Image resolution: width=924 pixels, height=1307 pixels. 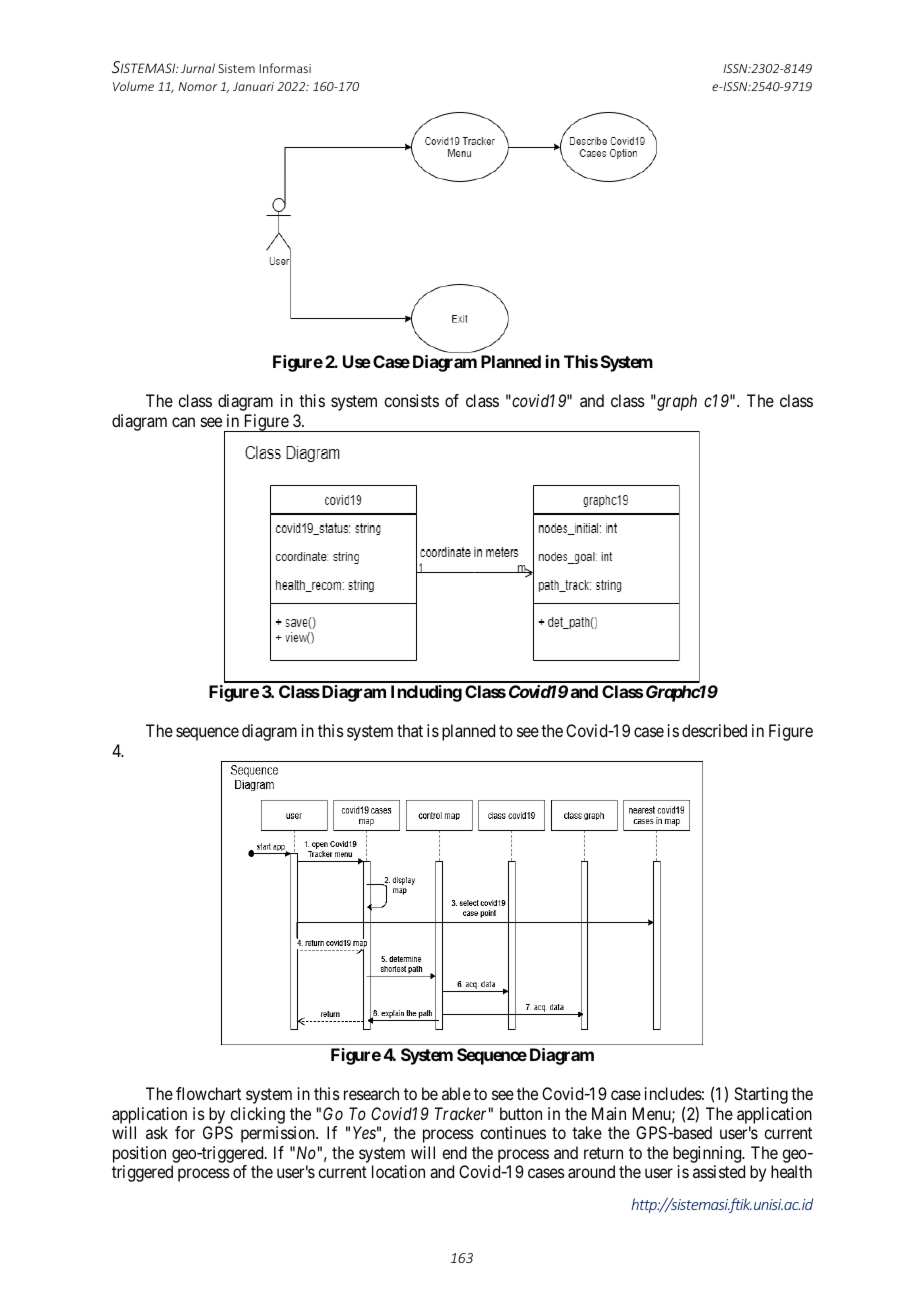 I want to click on Including, so click(x=426, y=693).
